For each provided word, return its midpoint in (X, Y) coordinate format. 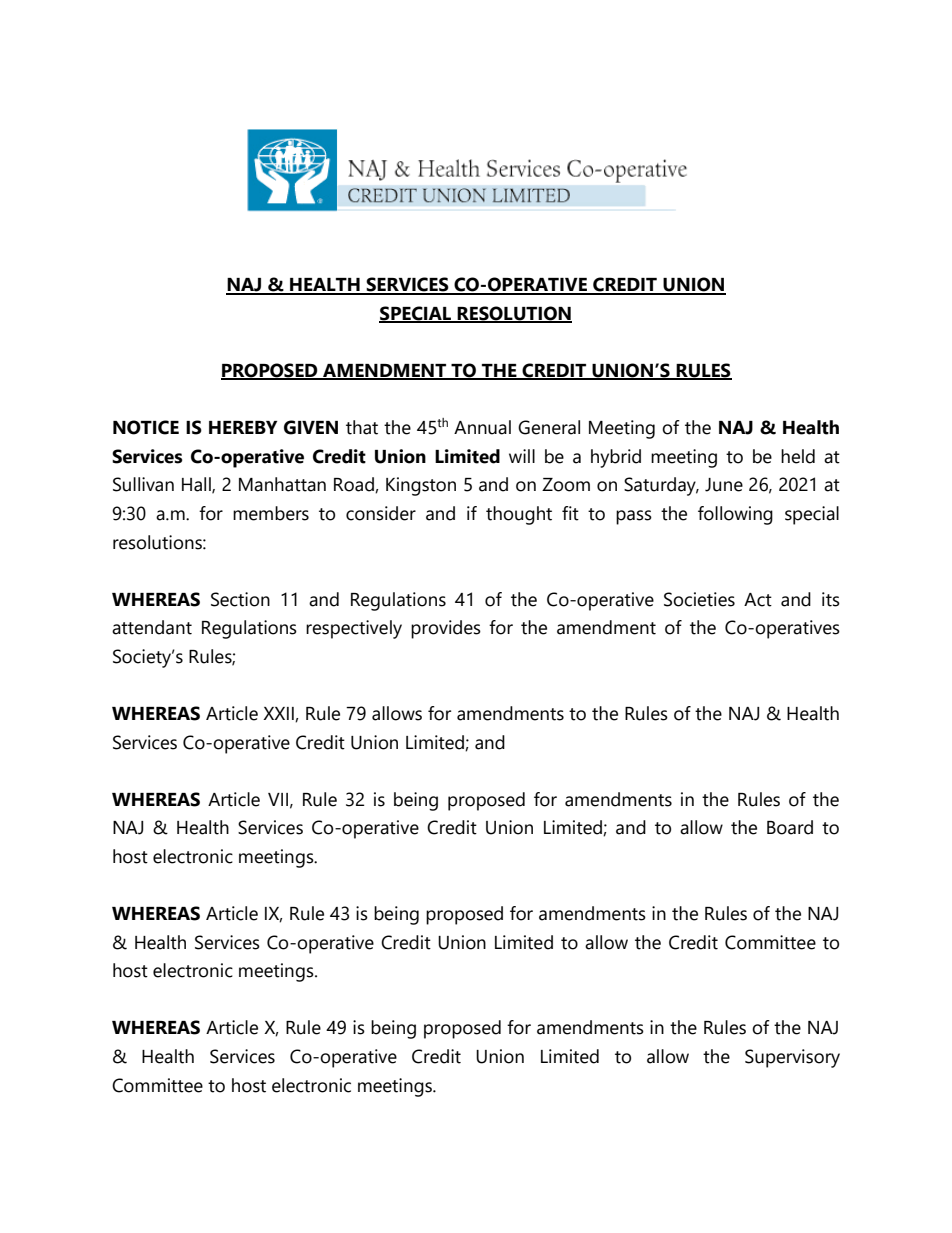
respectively (354, 629)
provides (446, 629)
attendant (152, 627)
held (798, 456)
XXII (279, 714)
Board (790, 827)
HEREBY (243, 427)
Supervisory (792, 1058)
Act (758, 600)
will (522, 456)
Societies (699, 599)
